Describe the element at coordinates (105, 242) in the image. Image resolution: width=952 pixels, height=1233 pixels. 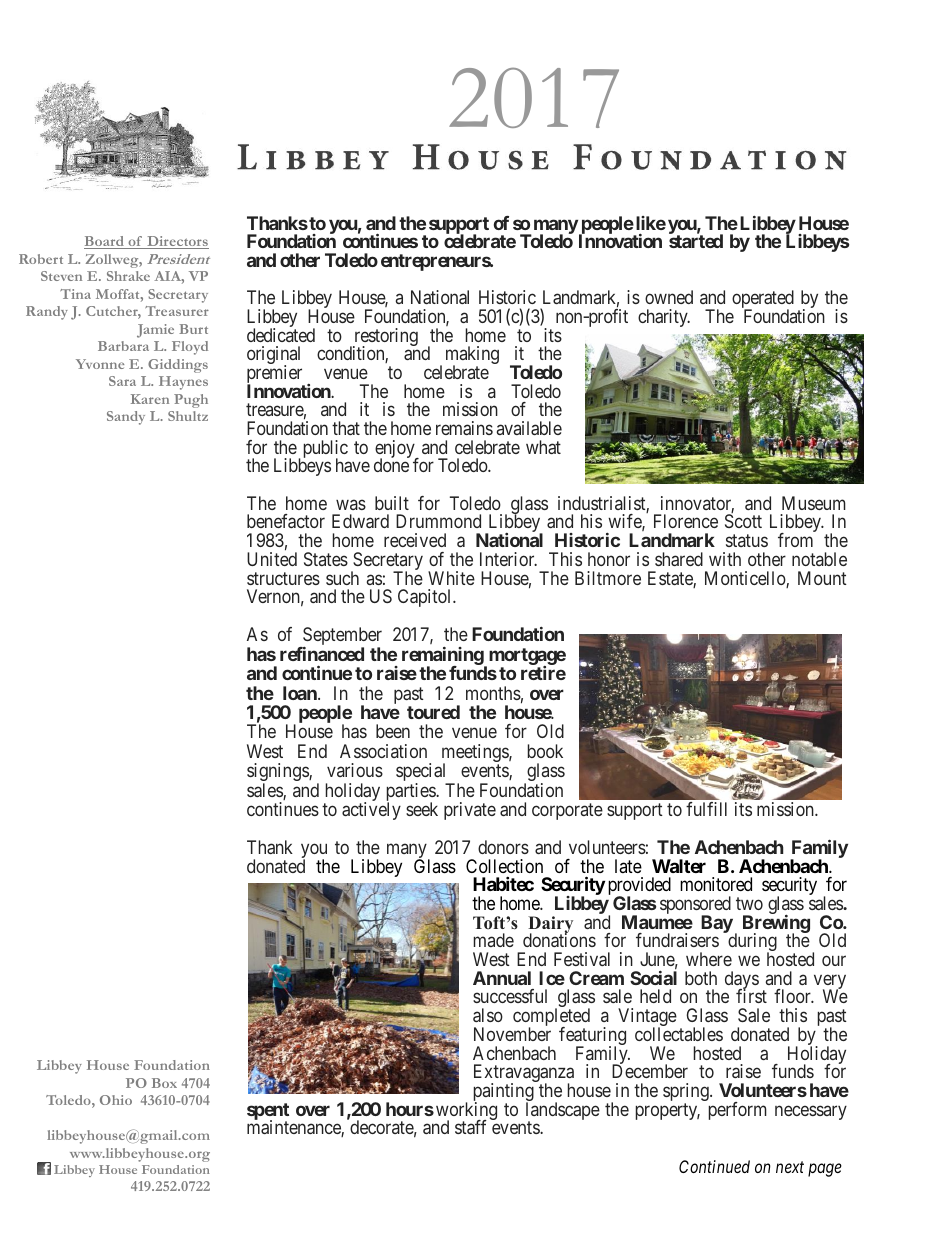
I see `Board` at that location.
